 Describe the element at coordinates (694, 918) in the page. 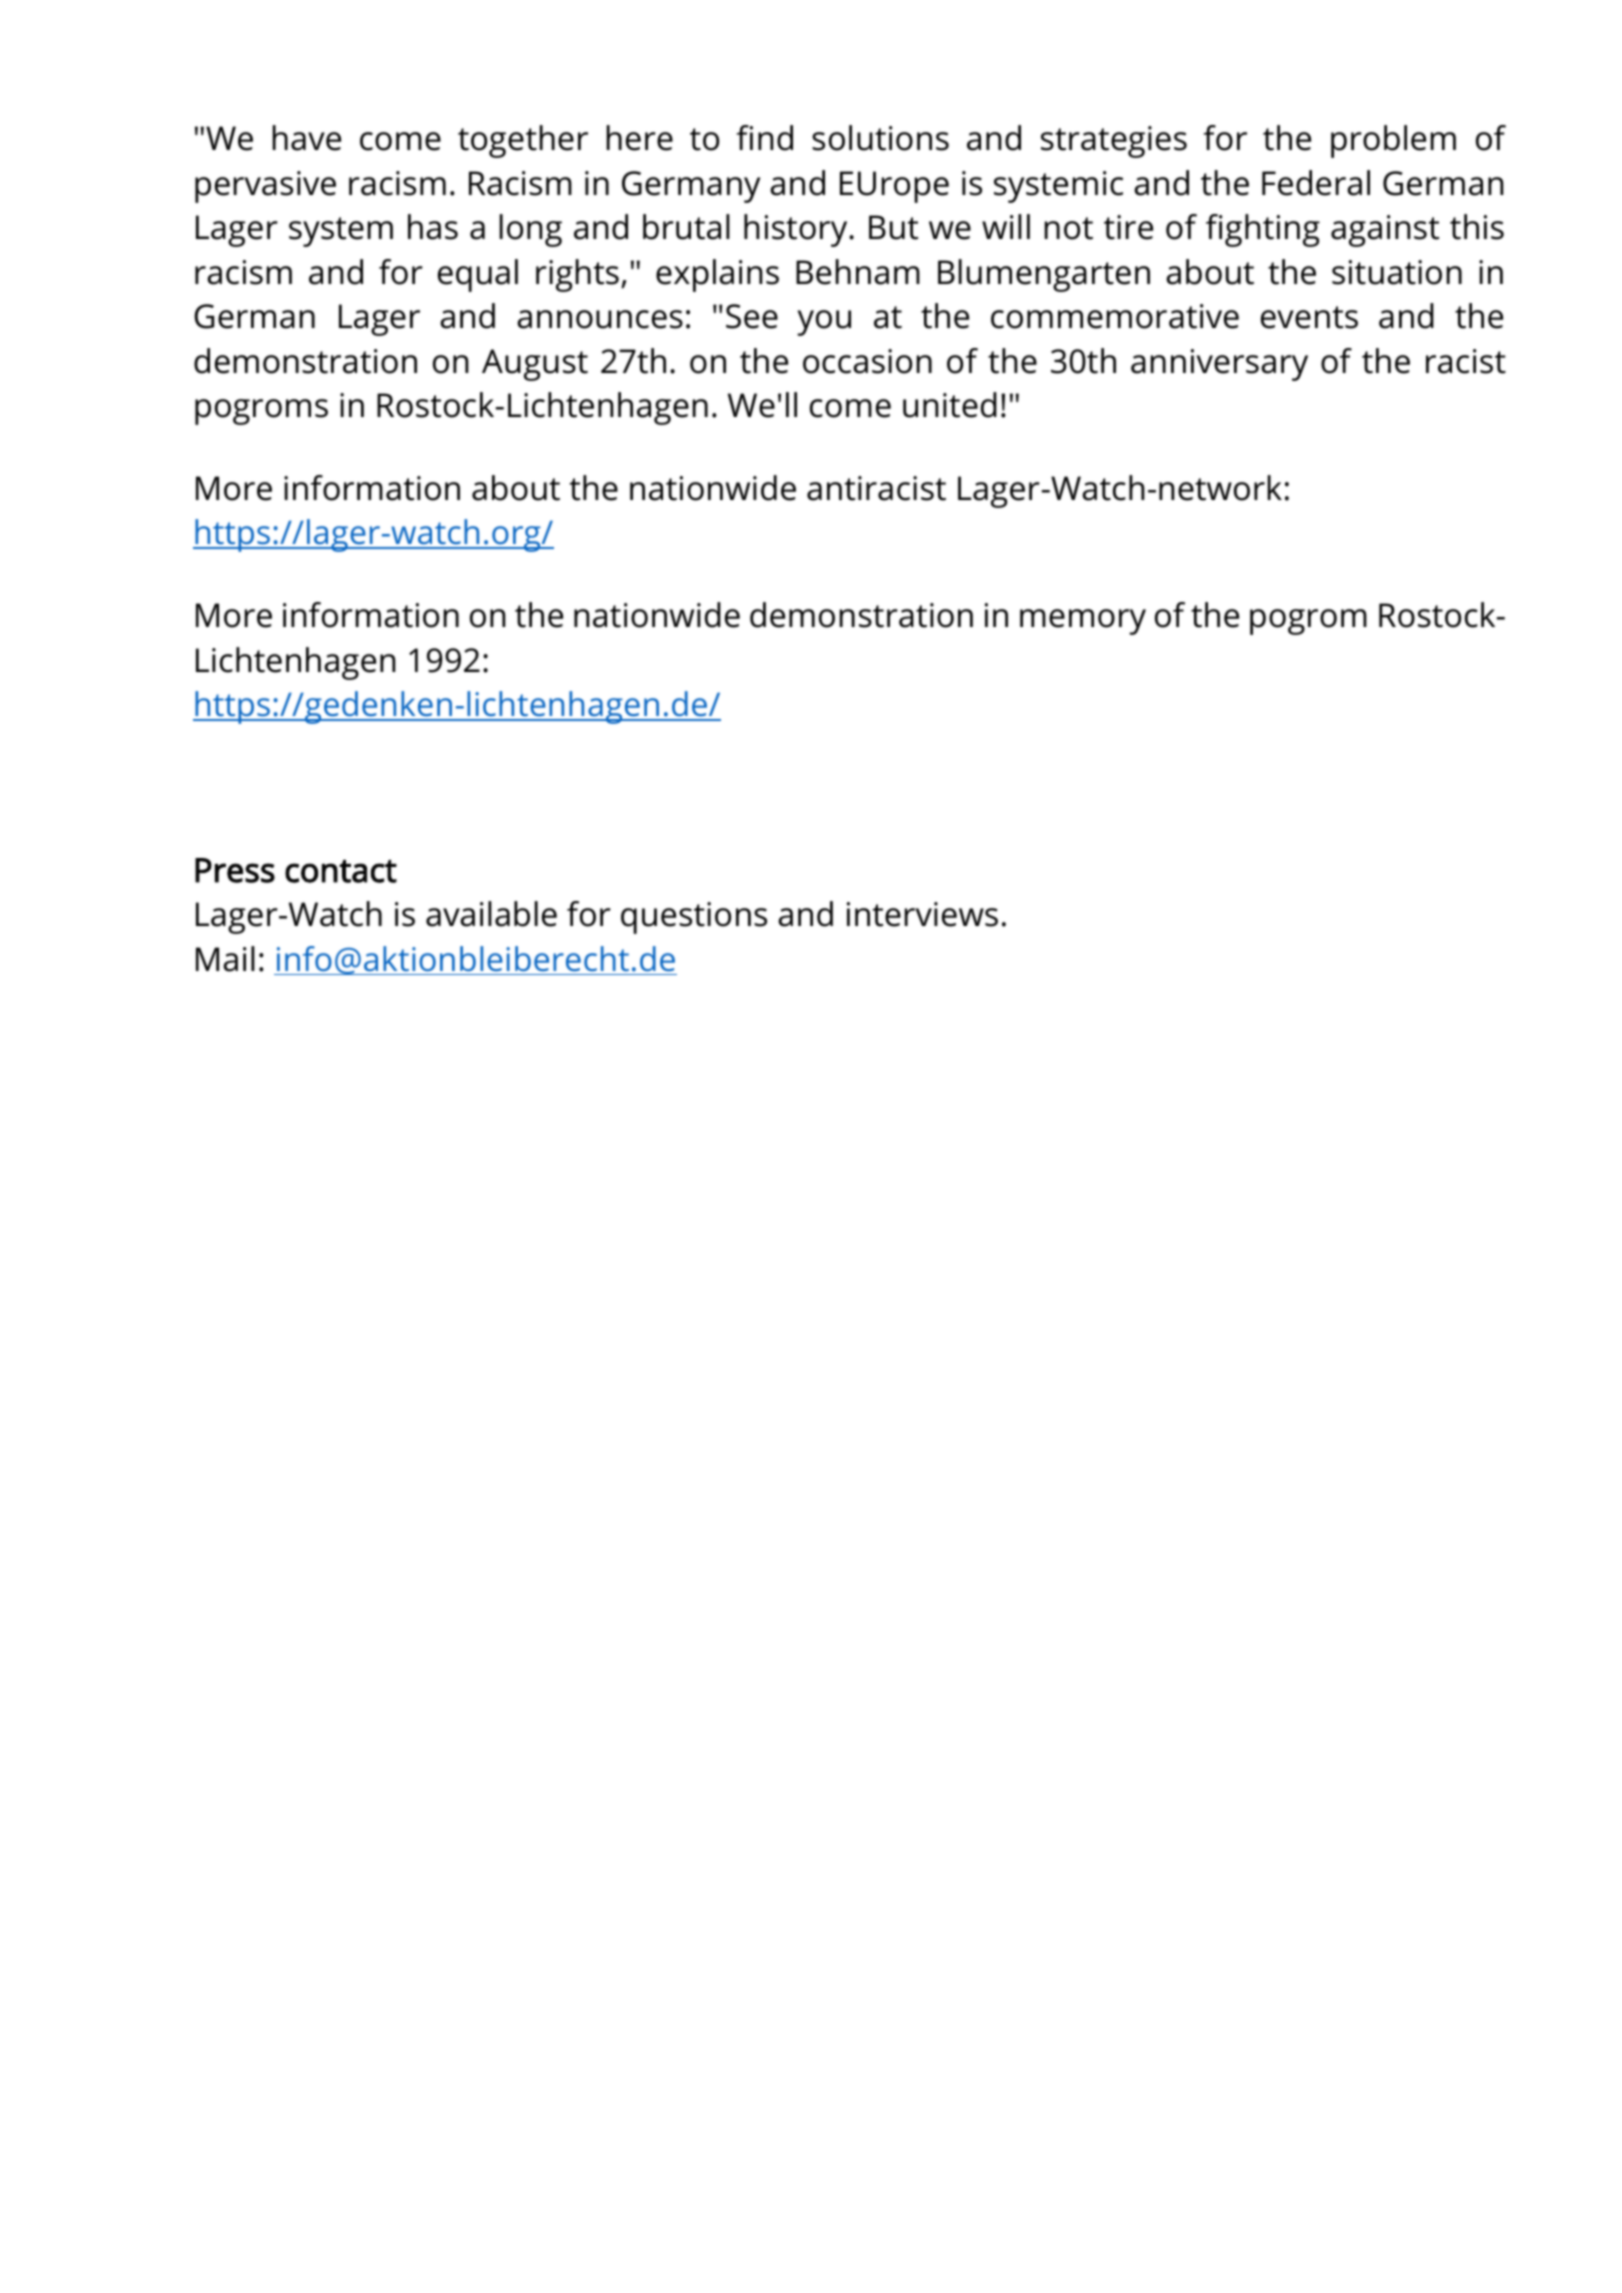

I see `questions` at that location.
